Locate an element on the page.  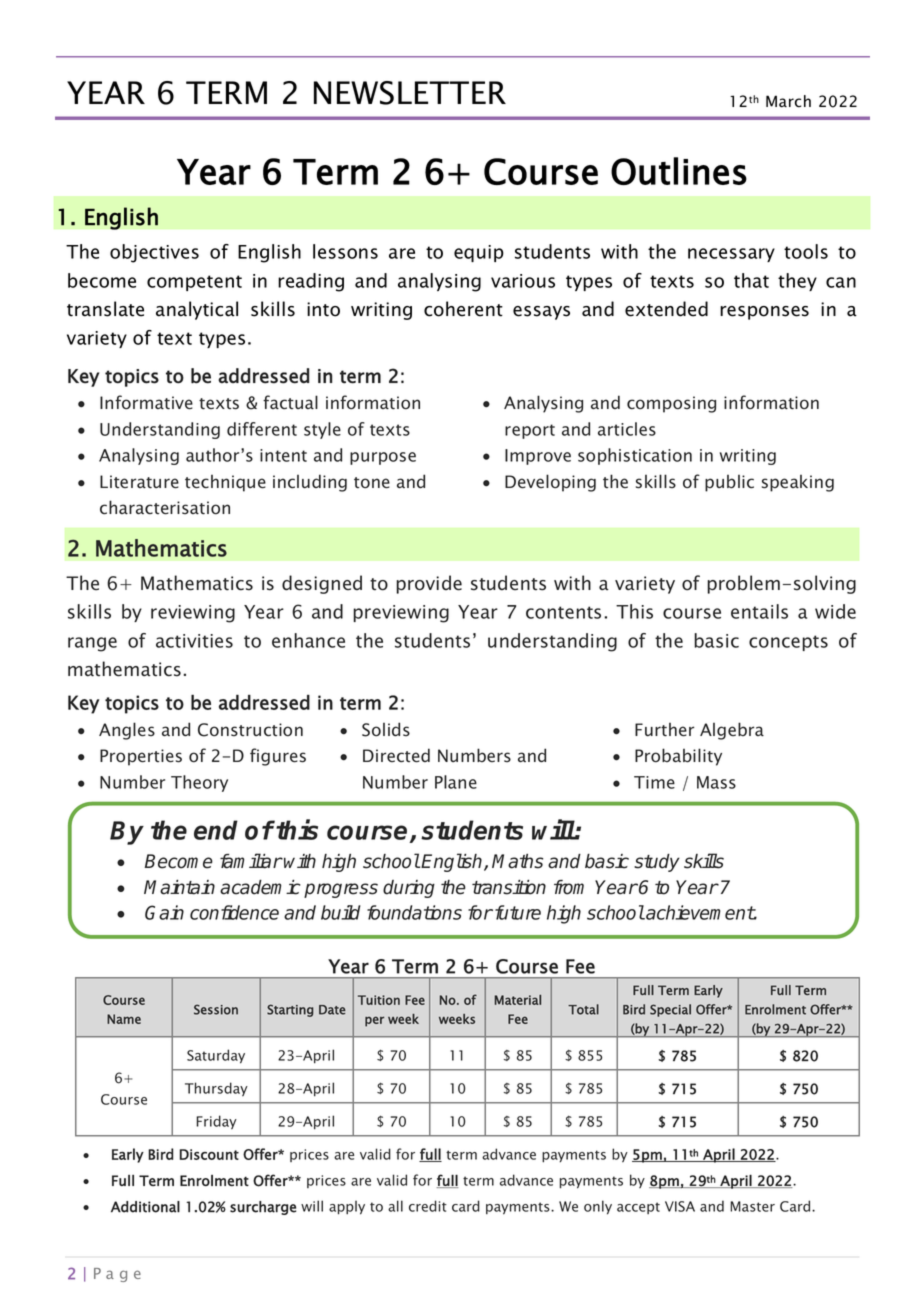
provide is located at coordinates (429, 584).
